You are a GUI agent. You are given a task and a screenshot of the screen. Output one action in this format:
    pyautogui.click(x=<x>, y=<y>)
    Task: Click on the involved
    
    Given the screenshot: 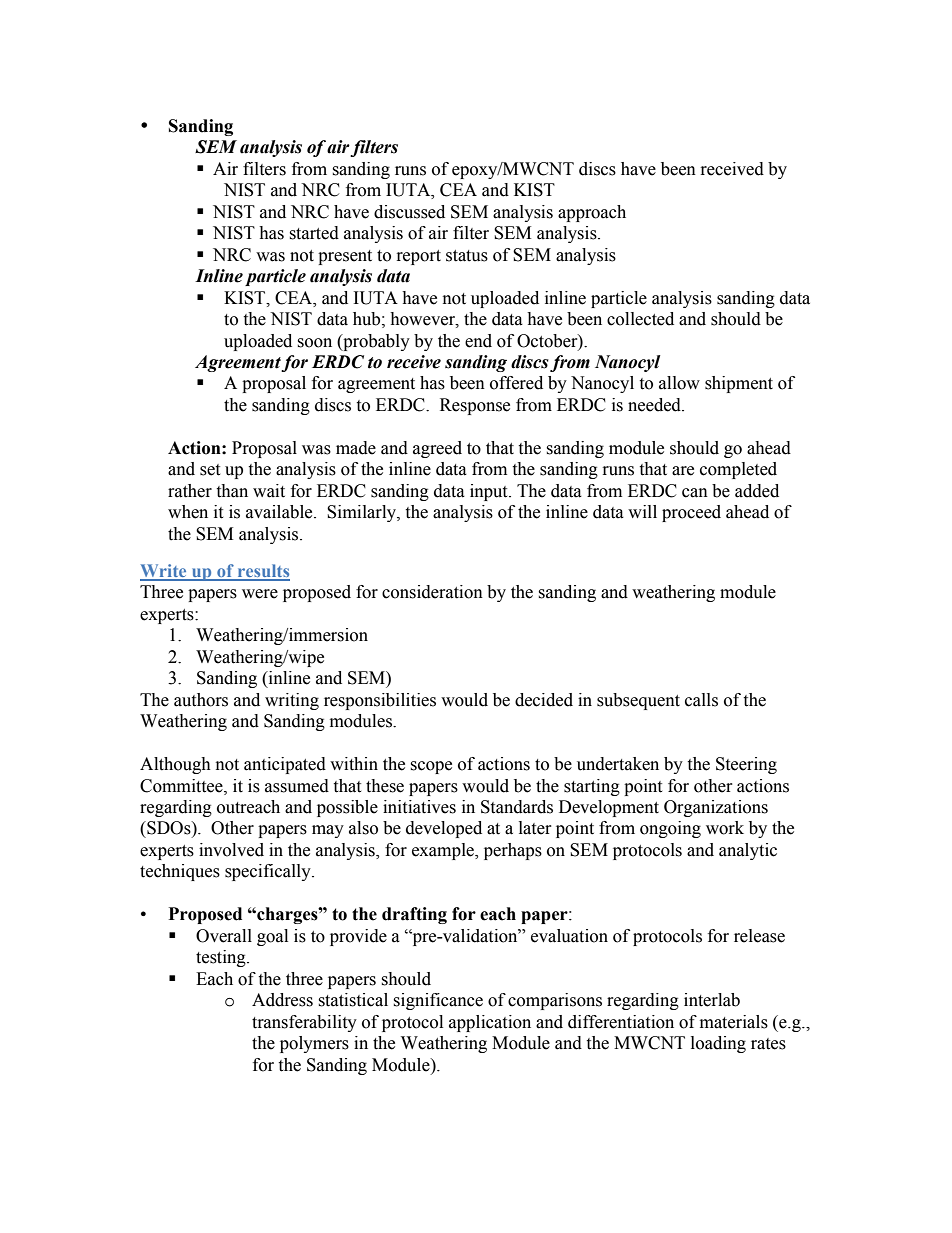 What is the action you would take?
    pyautogui.click(x=231, y=850)
